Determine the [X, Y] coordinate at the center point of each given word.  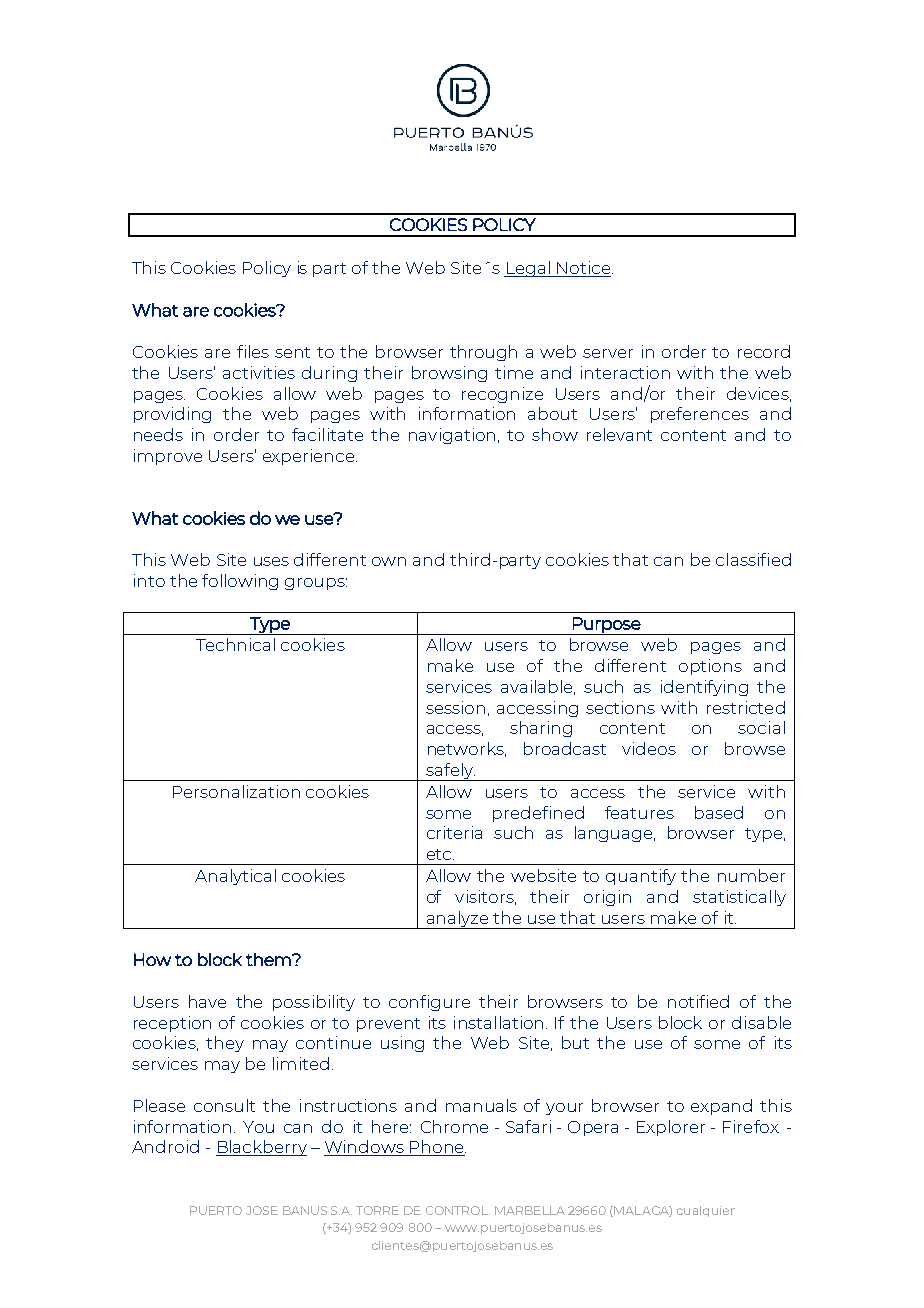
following [240, 582]
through [483, 353]
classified [753, 559]
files [253, 351]
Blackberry [261, 1148]
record [764, 351]
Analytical [235, 877]
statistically [739, 898]
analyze [457, 920]
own [389, 561]
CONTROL [458, 1210]
